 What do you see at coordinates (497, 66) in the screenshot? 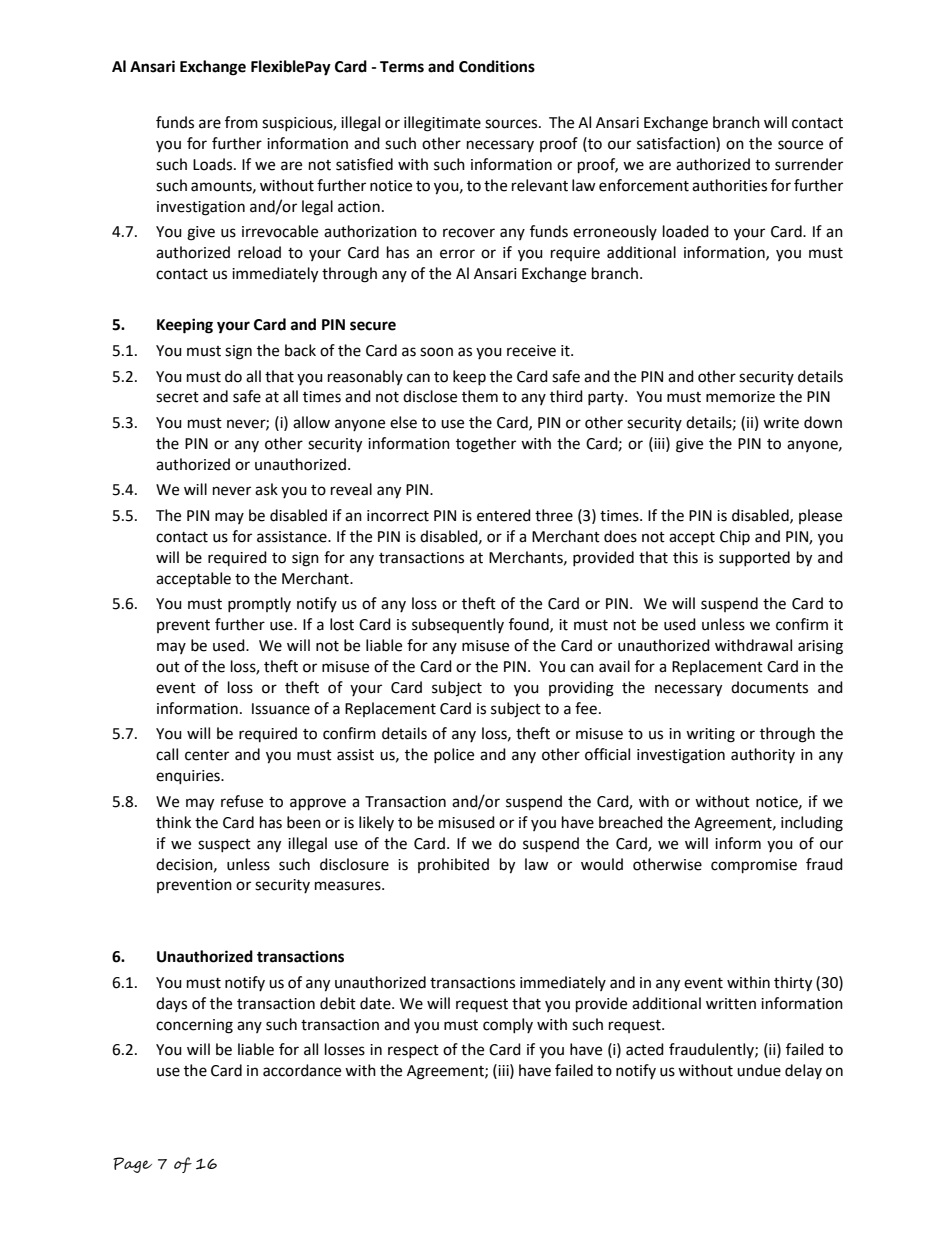
I see `Conditions` at bounding box center [497, 66].
